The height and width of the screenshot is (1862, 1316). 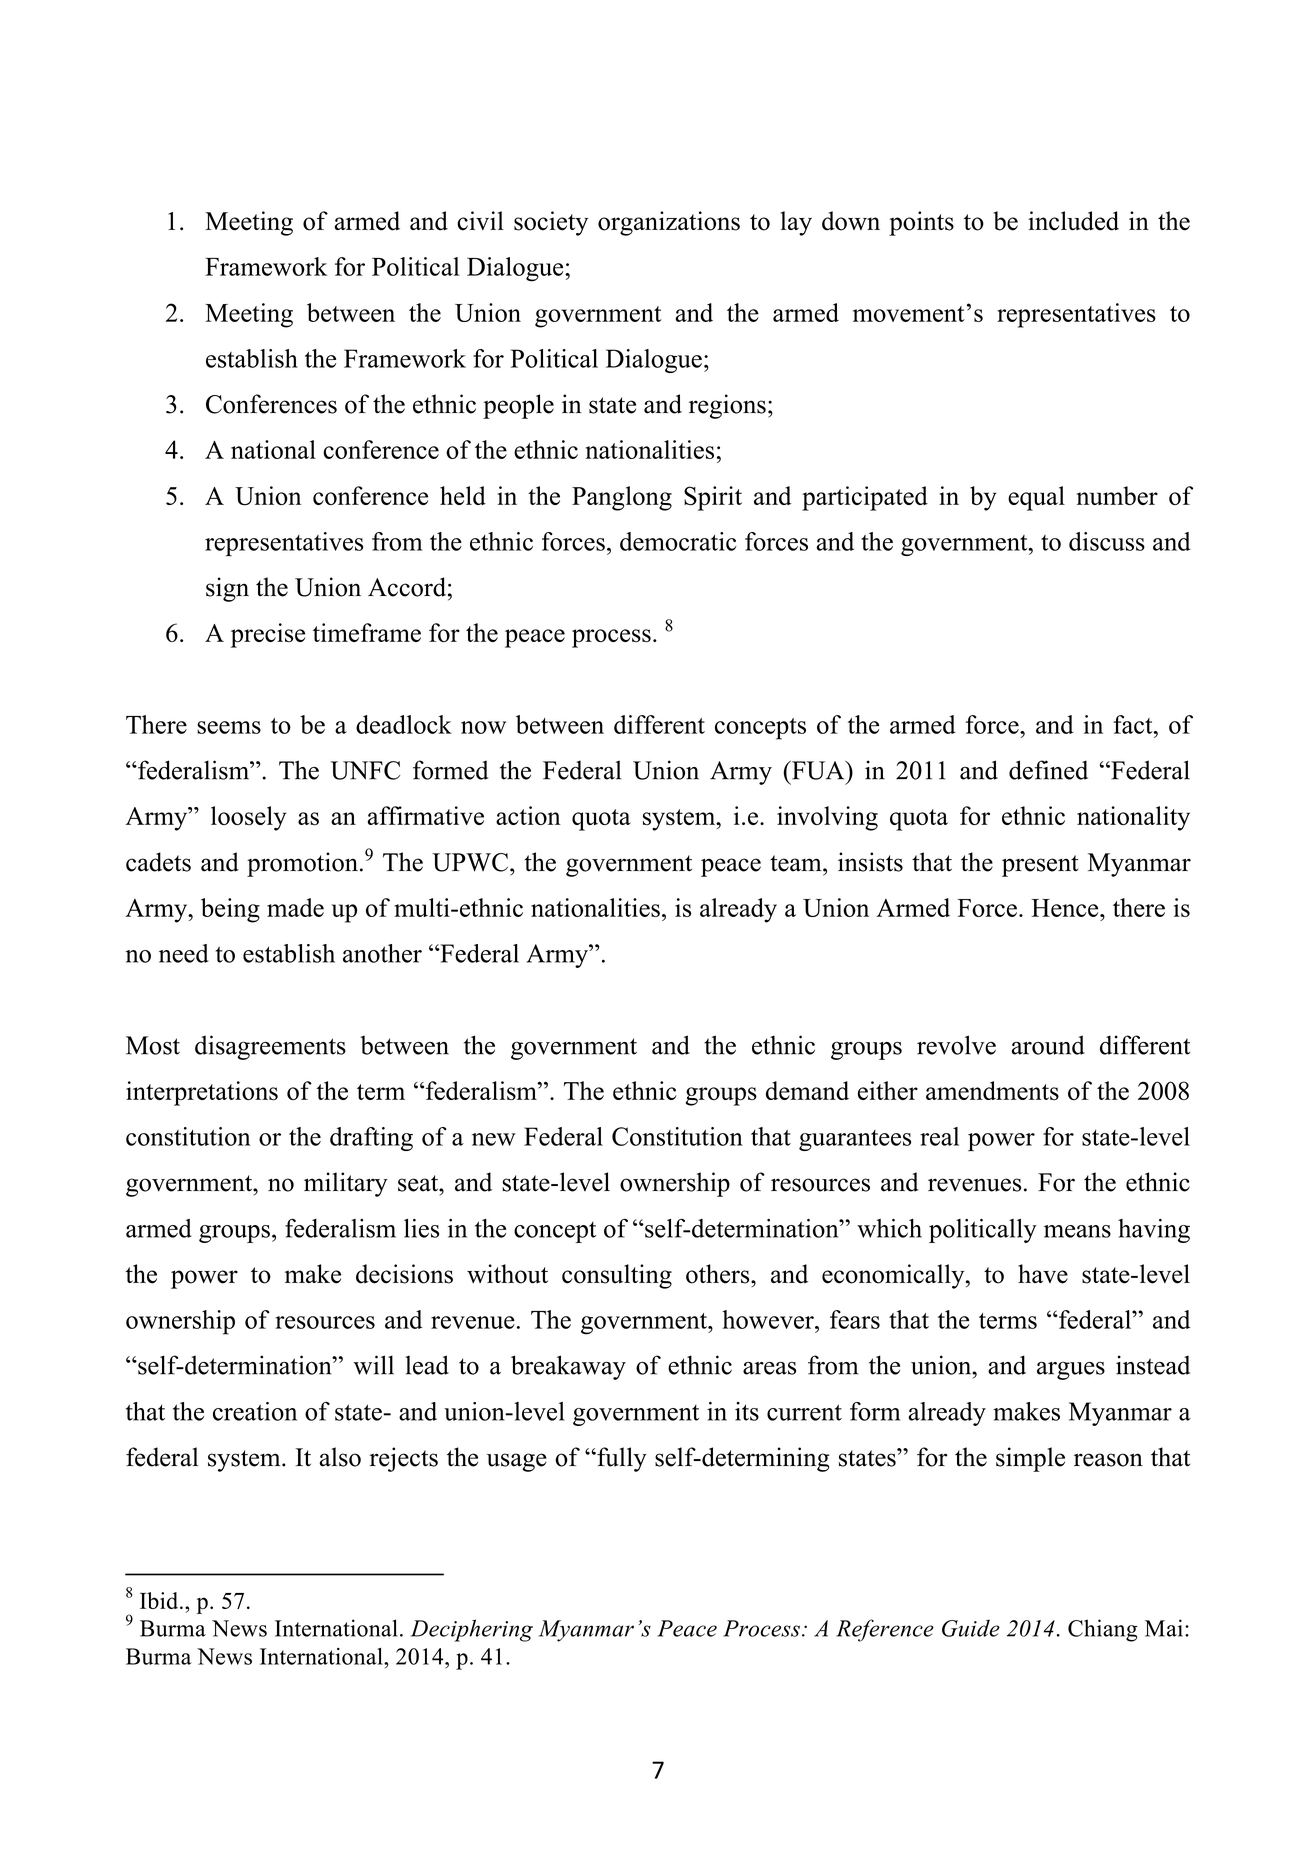 What do you see at coordinates (1066, 908) in the screenshot?
I see `Hence` at bounding box center [1066, 908].
